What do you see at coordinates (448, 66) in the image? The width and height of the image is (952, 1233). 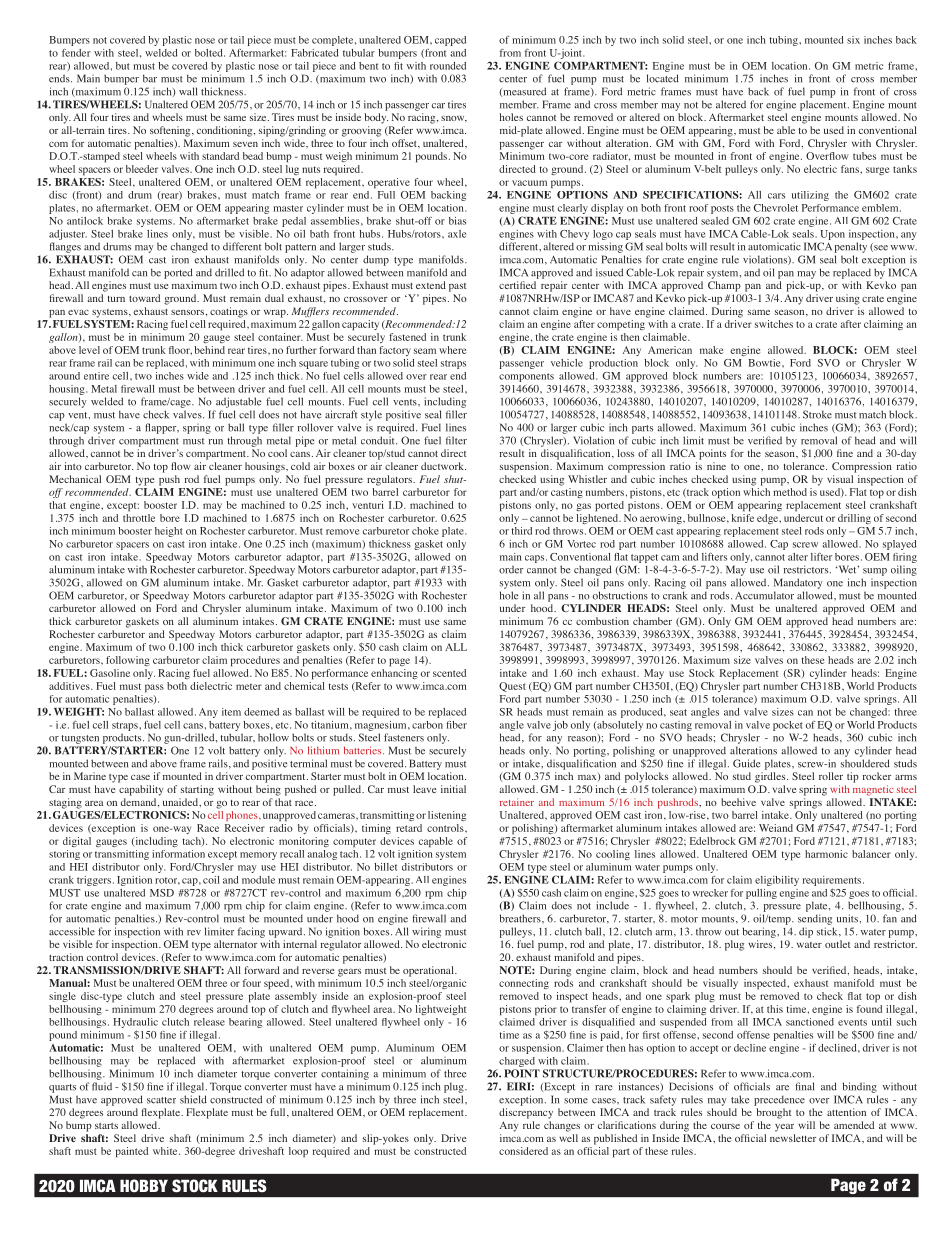 I see `rounded` at bounding box center [448, 66].
